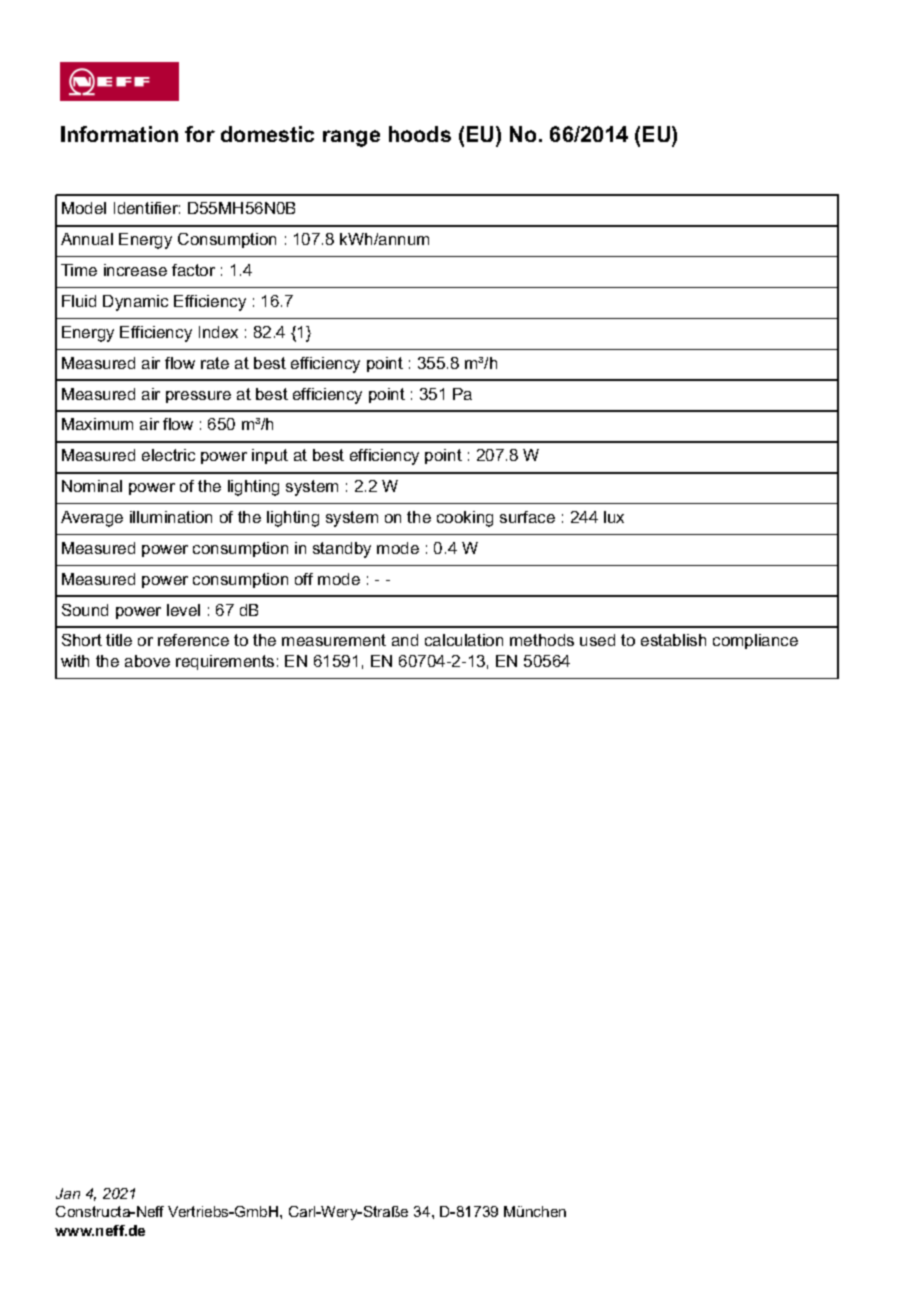  Describe the element at coordinates (597, 640) in the document. I see `used` at that location.
